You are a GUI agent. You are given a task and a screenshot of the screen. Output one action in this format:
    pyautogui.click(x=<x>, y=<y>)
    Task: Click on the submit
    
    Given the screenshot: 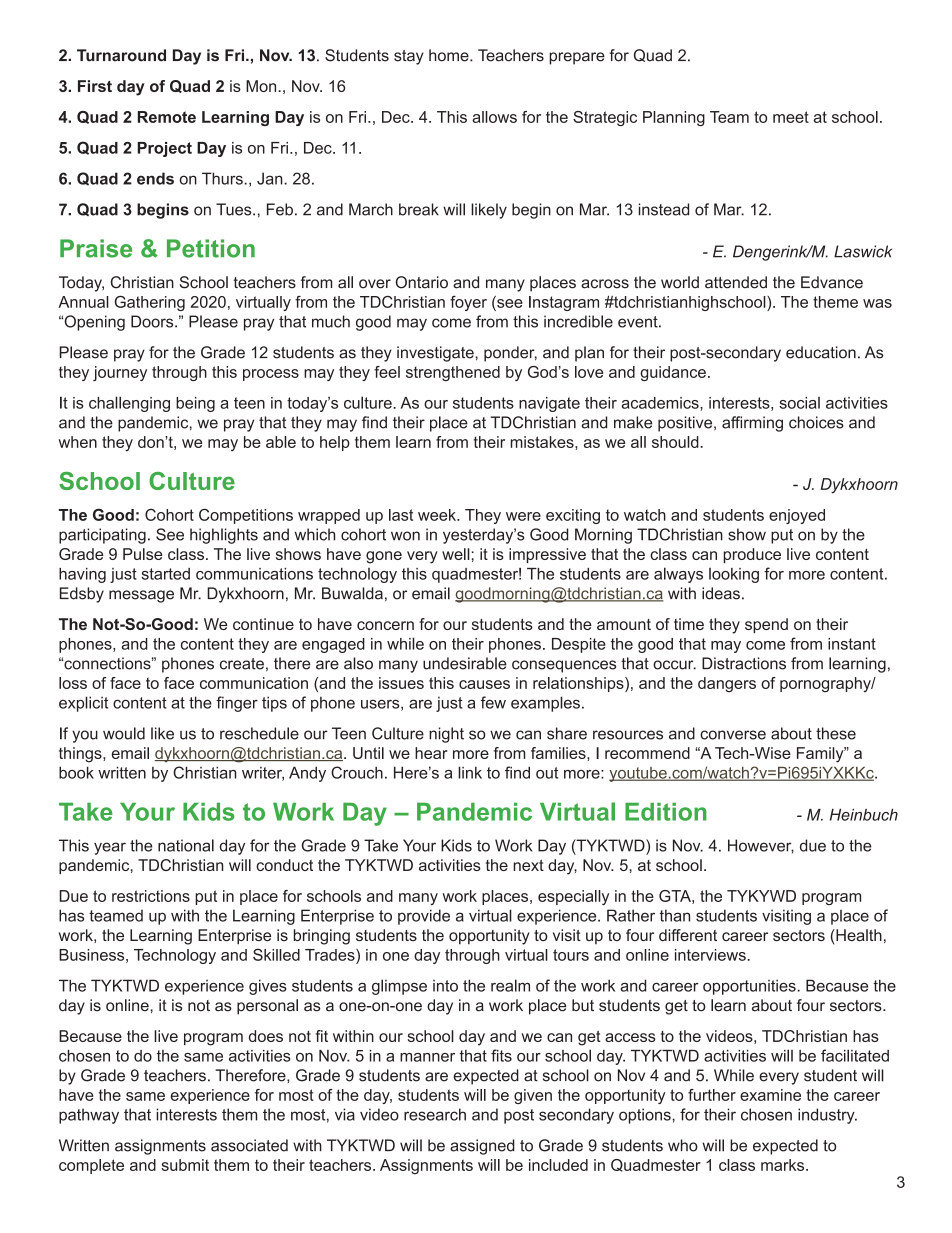 What is the action you would take?
    pyautogui.click(x=185, y=1165)
